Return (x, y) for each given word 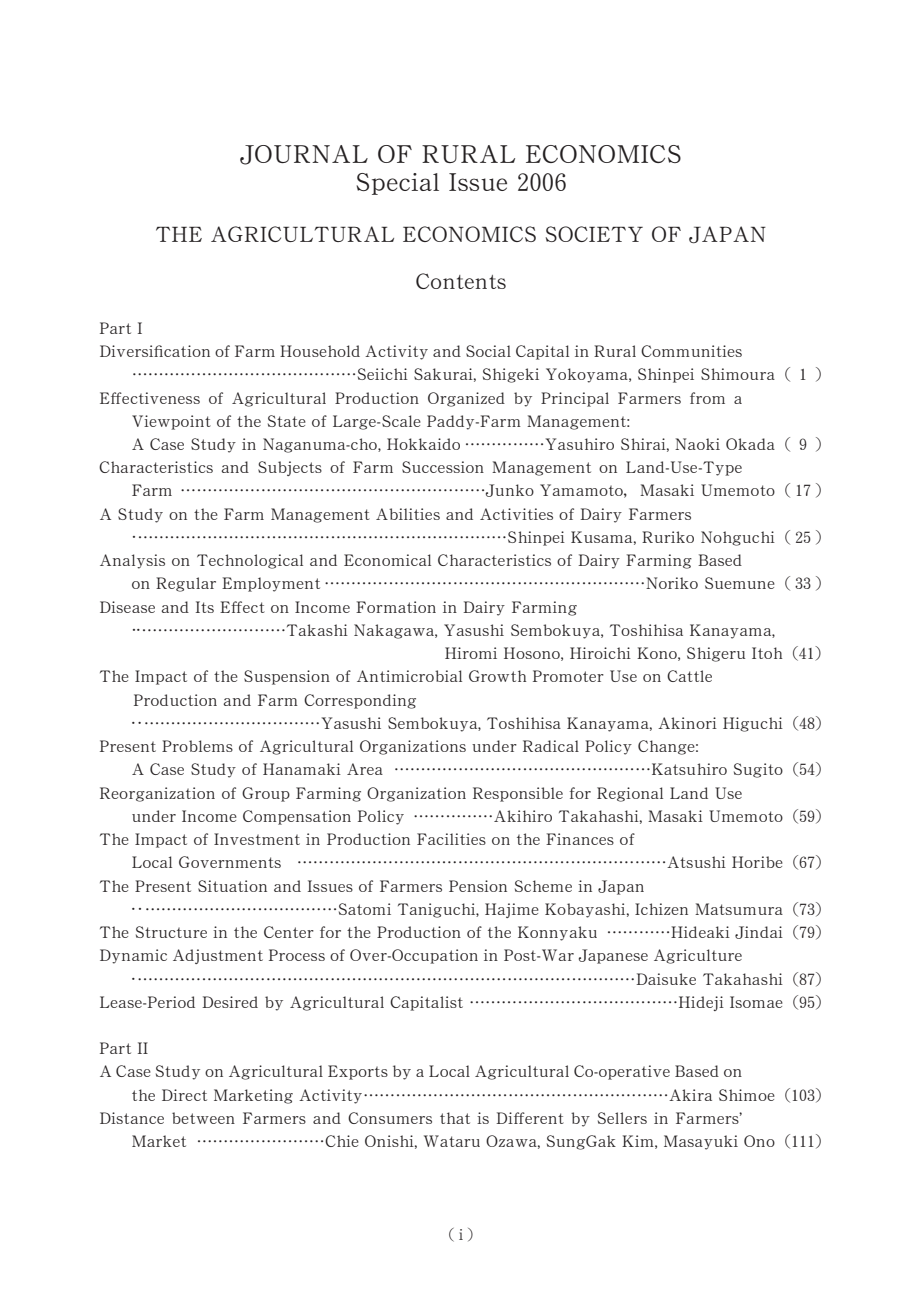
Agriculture (698, 956)
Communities (691, 351)
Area (365, 769)
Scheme (543, 886)
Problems (197, 746)
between (203, 1118)
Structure (171, 932)
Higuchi (753, 724)
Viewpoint (171, 422)
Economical (387, 560)
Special (398, 184)
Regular (186, 584)
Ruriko (668, 537)
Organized (466, 399)
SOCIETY (594, 234)
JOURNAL (304, 155)
